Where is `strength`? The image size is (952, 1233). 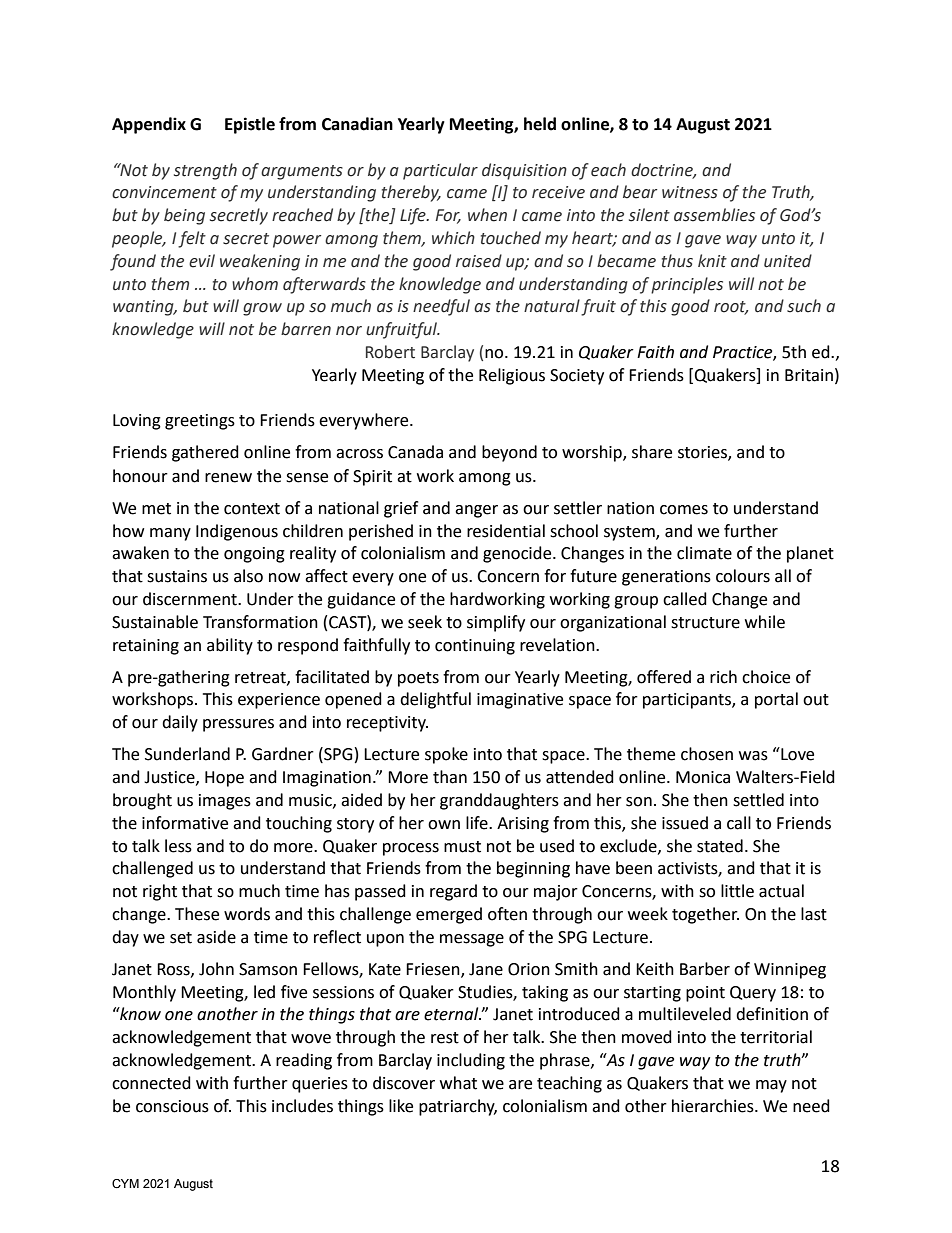 strength is located at coordinates (205, 171).
